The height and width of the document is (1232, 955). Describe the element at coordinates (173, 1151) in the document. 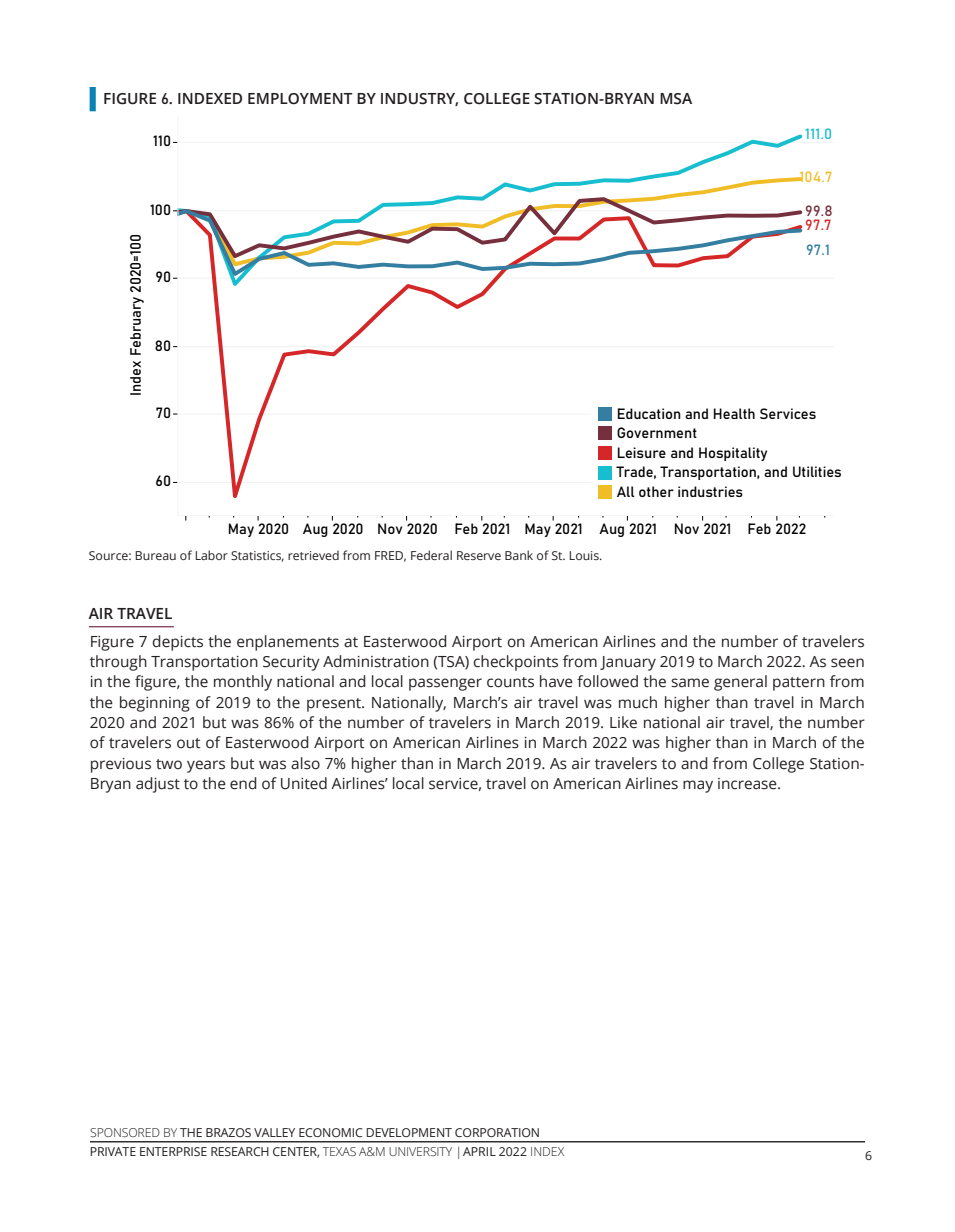

I see `ENTERPRISE` at that location.
